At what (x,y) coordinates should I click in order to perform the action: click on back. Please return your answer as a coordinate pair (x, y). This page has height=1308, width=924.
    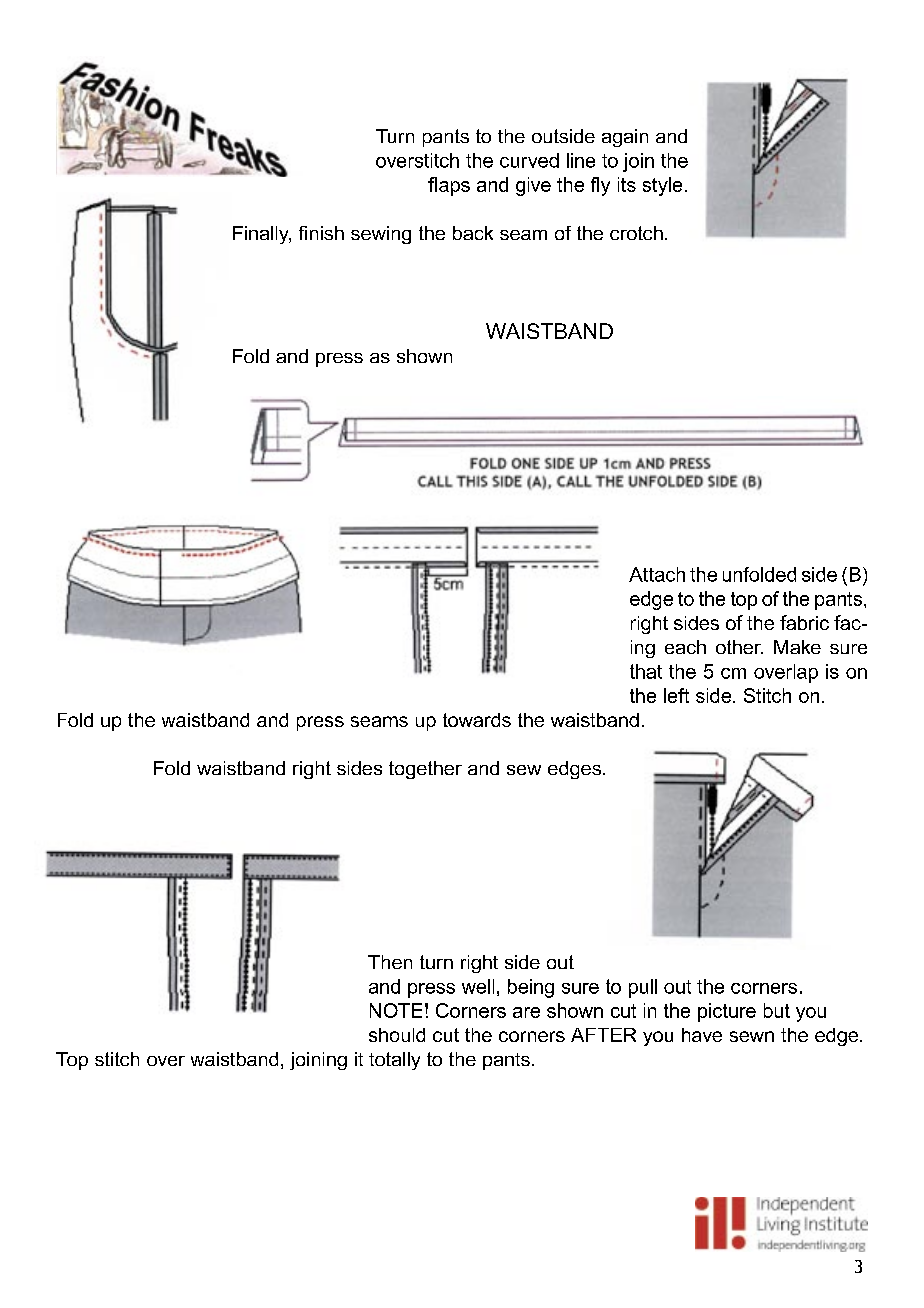
    Looking at the image, I should click on (473, 233).
